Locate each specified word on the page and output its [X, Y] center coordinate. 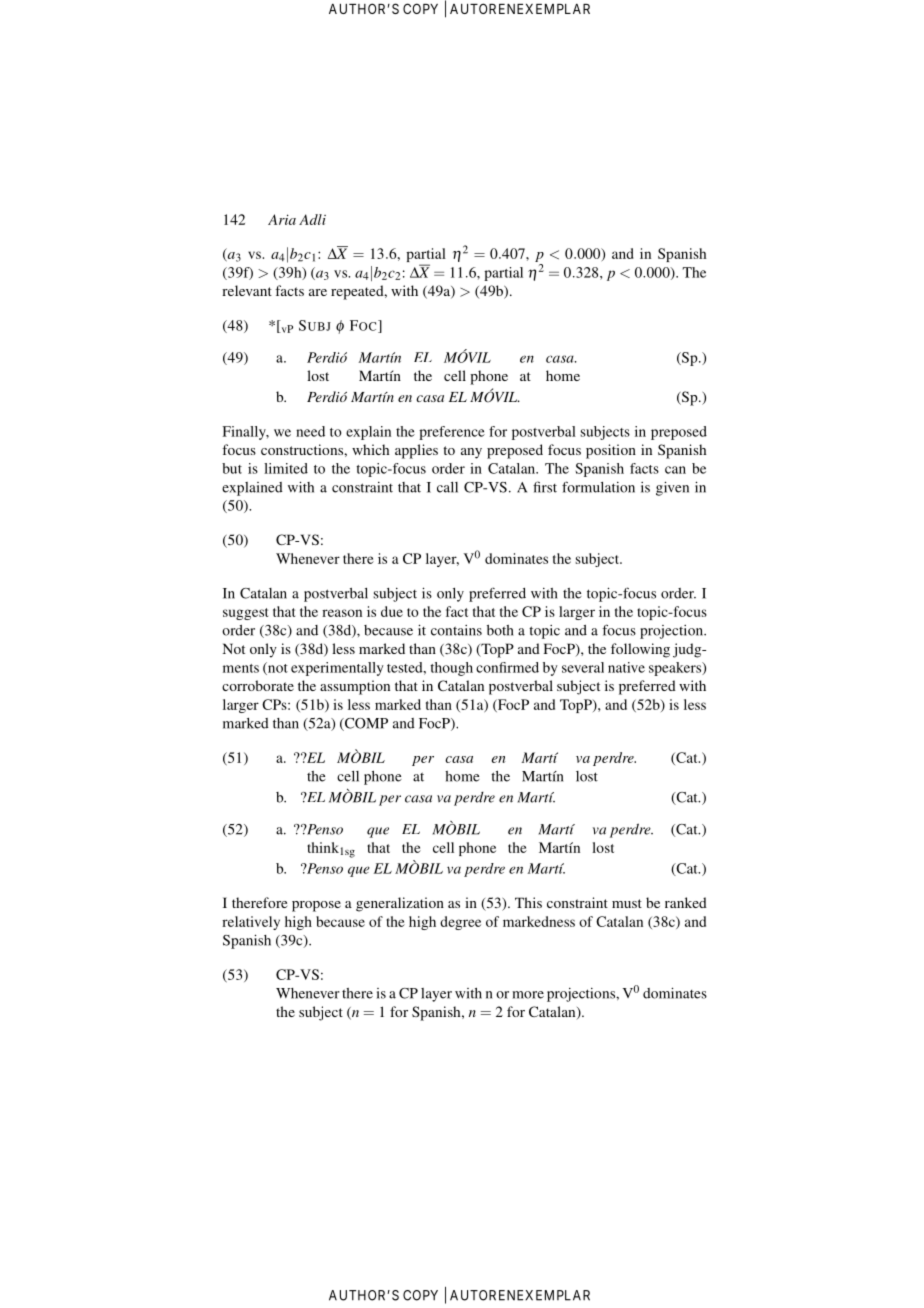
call [447, 487]
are [318, 292]
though [451, 669]
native [626, 667]
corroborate [258, 685]
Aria [282, 219]
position [611, 451]
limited [286, 468]
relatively [251, 923]
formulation [598, 487]
